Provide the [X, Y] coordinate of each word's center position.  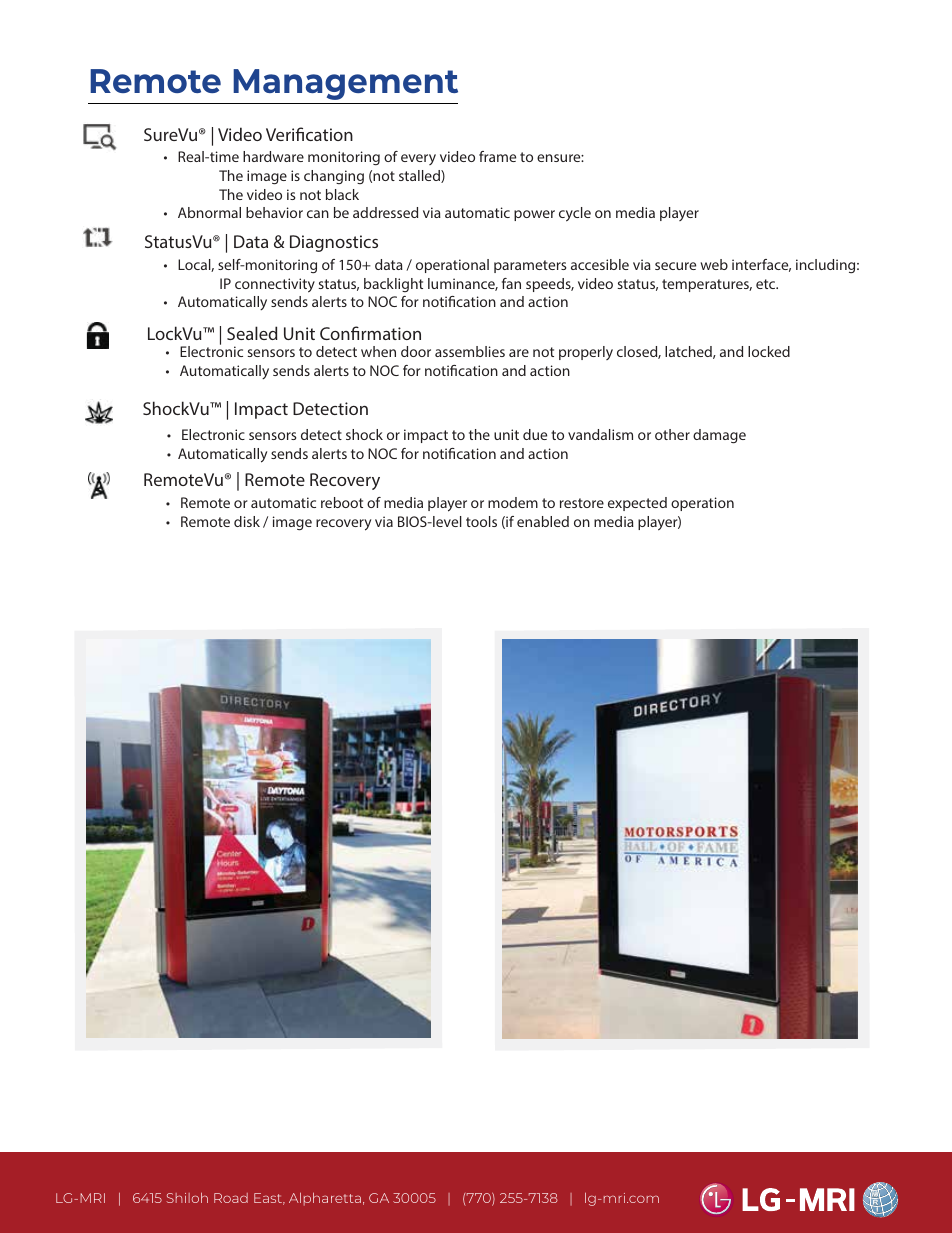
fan [511, 283]
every [418, 159]
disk [247, 521]
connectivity [275, 285]
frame [497, 156]
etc [767, 284]
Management [345, 84]
